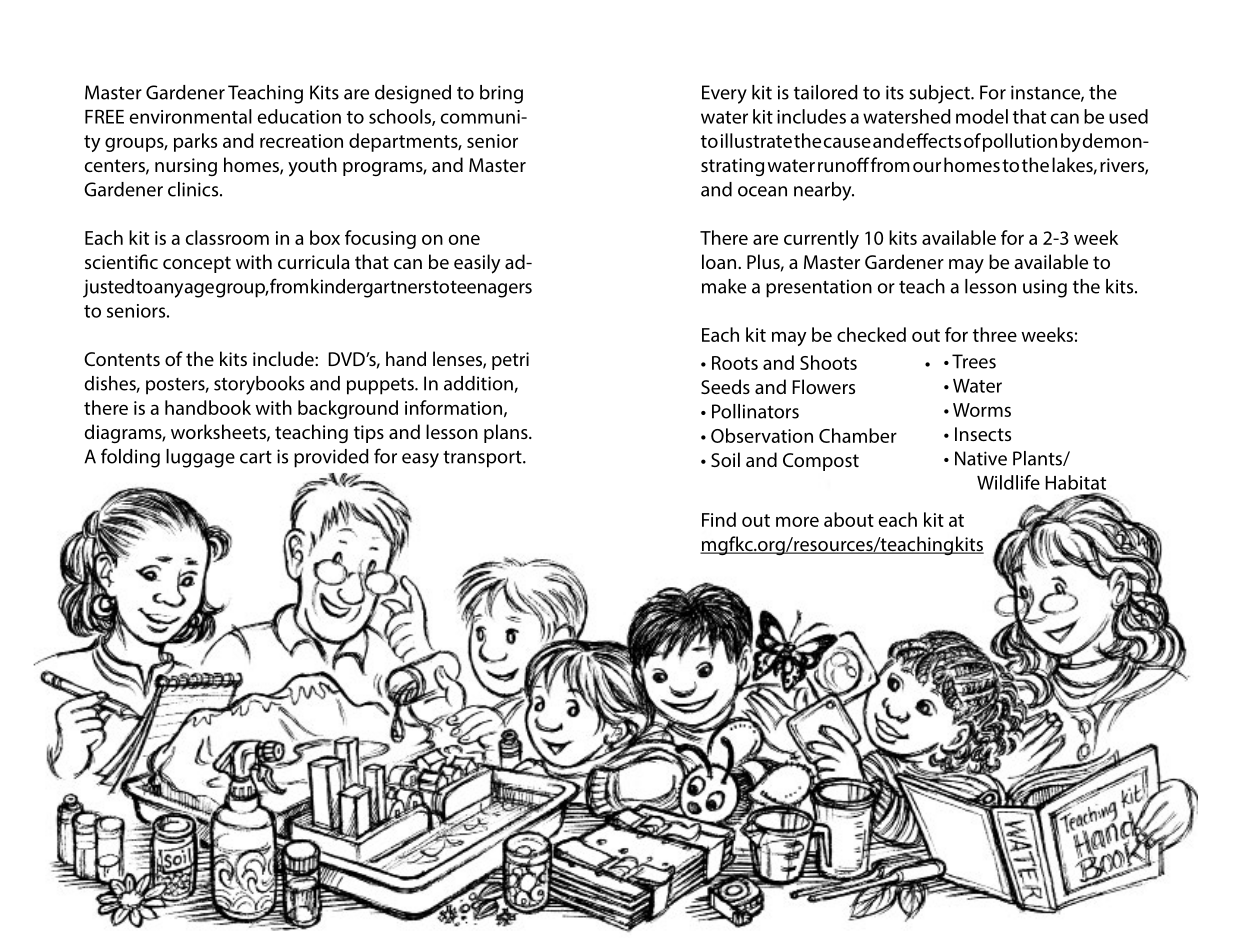  I want to click on Every, so click(724, 94).
